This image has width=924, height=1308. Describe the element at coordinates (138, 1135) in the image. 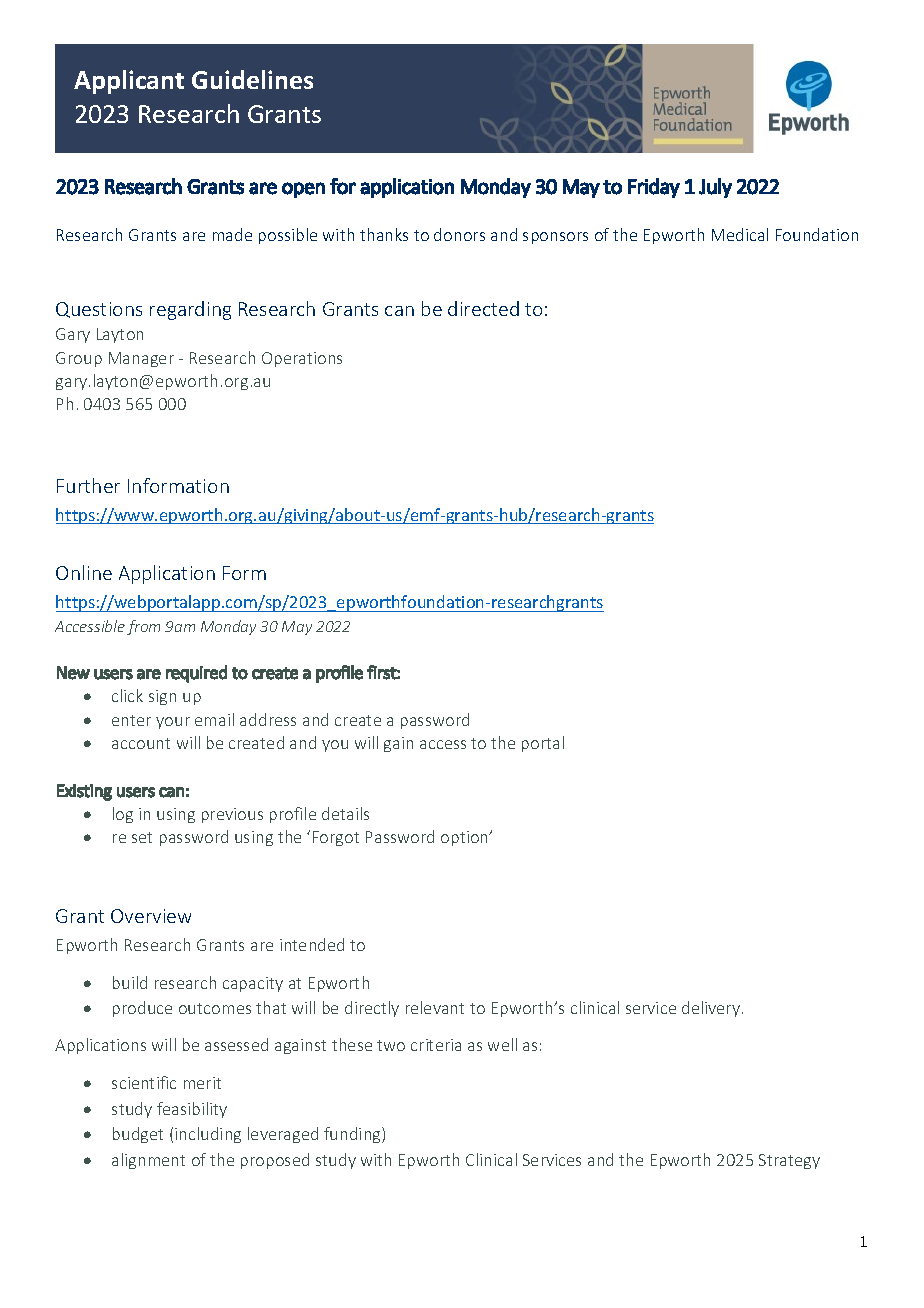

I see `budget` at that location.
